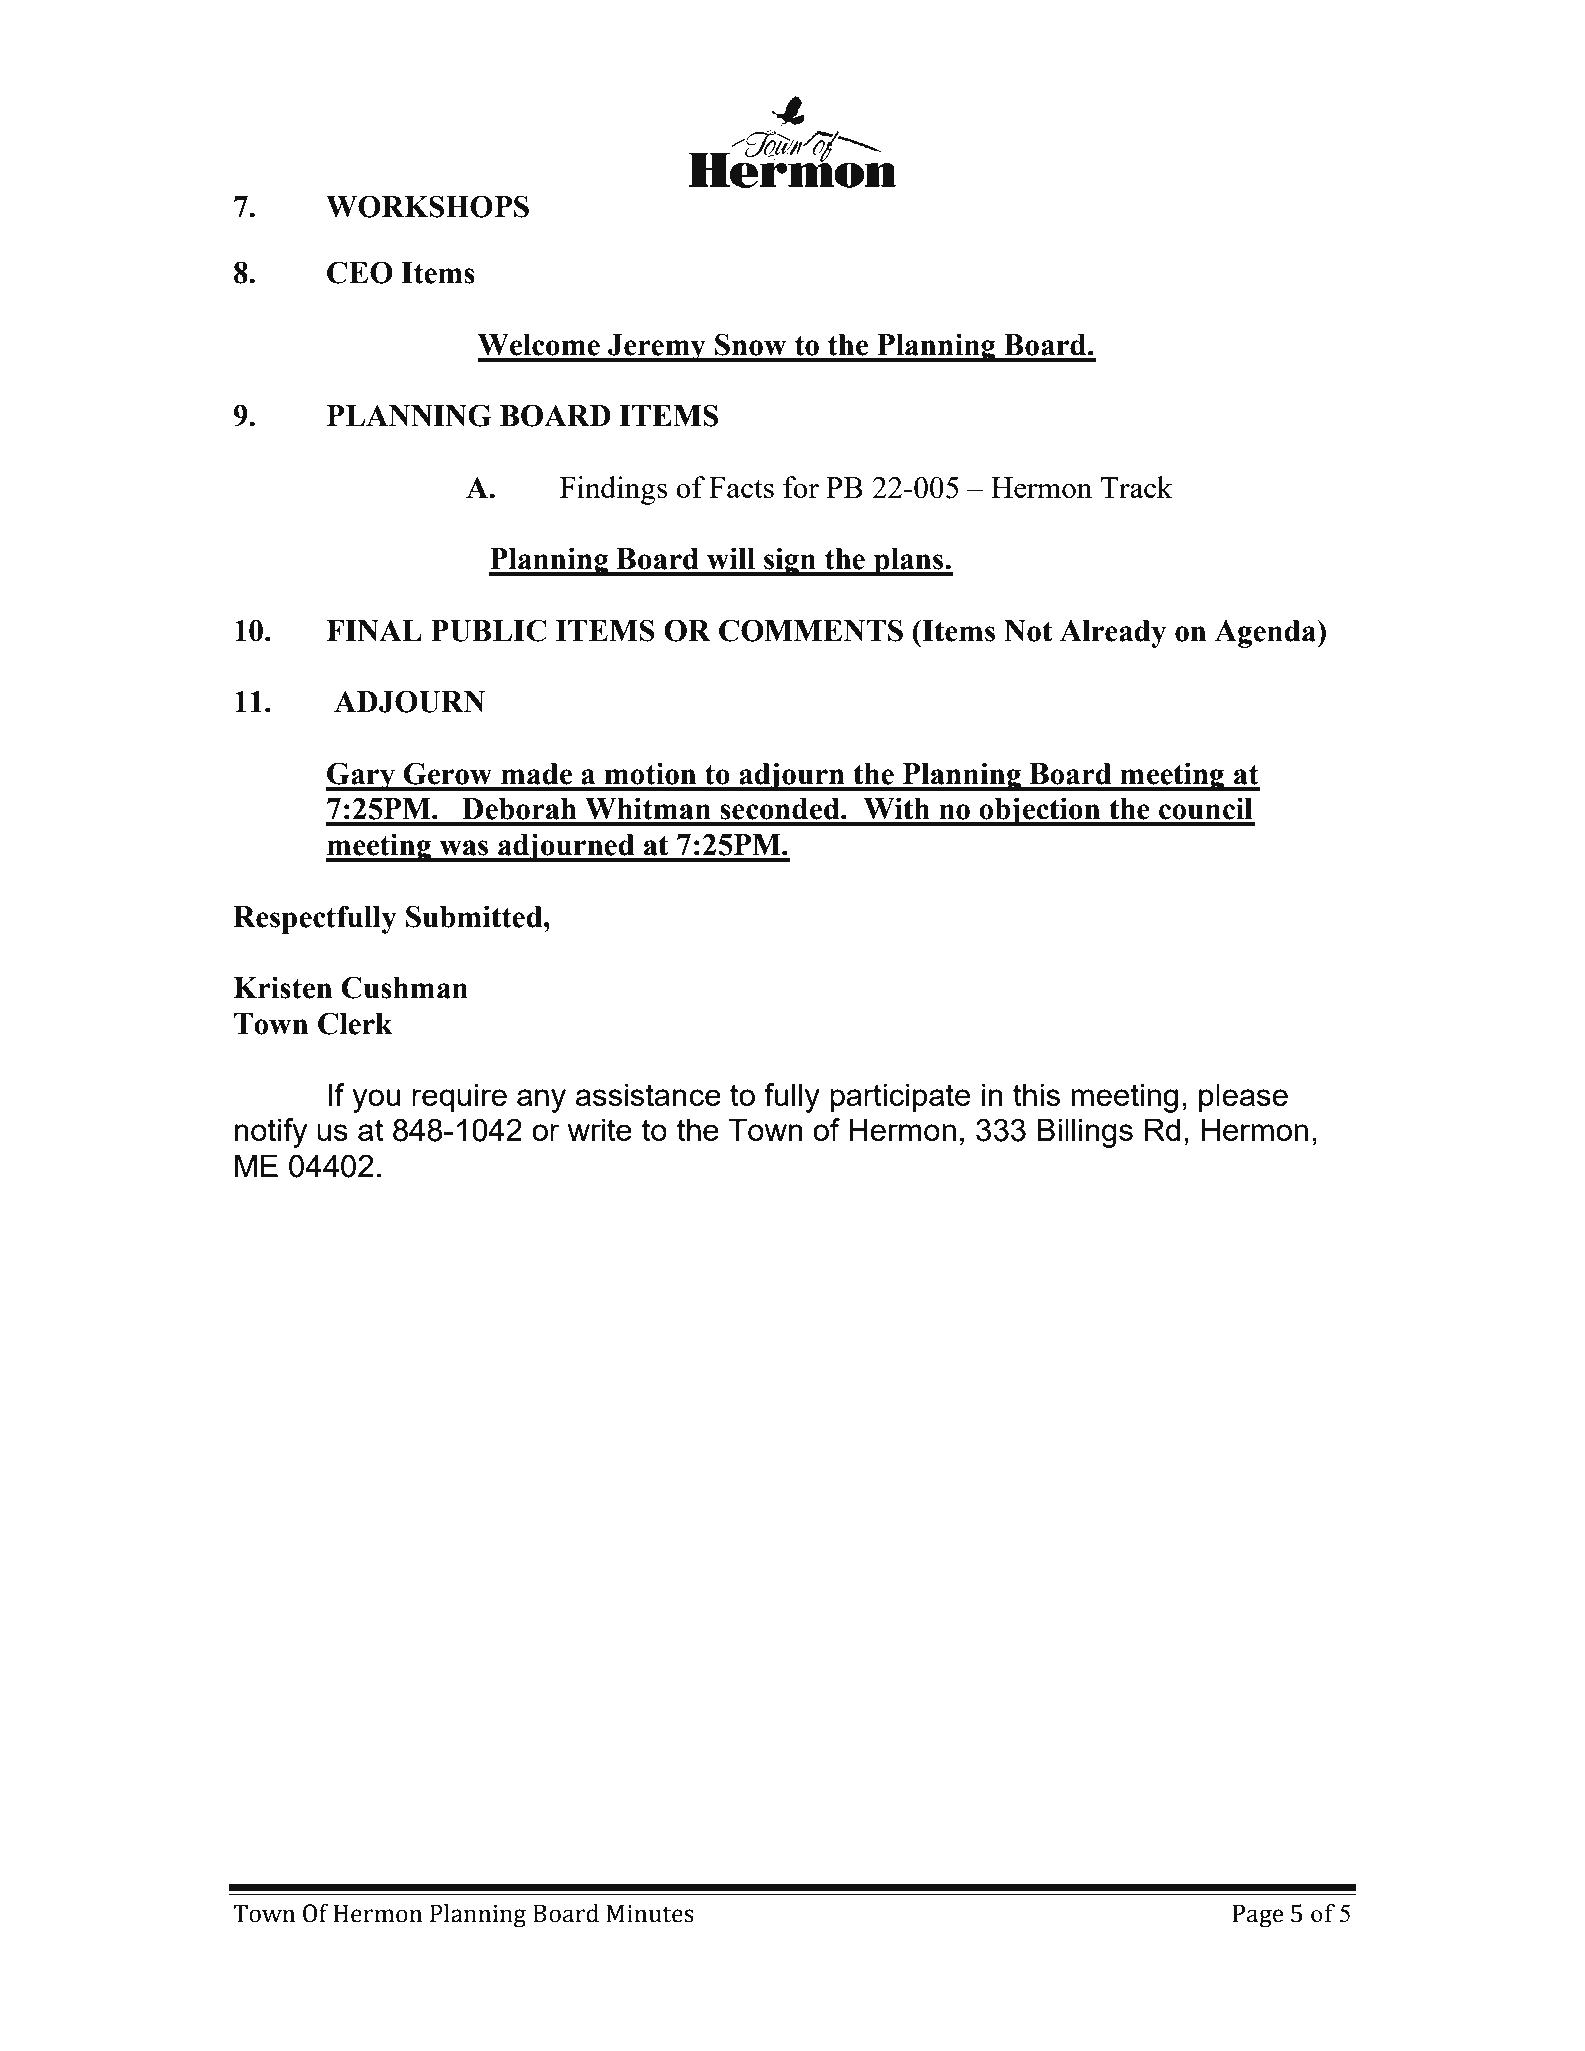 The image size is (1585, 2051). I want to click on Minutes, so click(650, 1913).
